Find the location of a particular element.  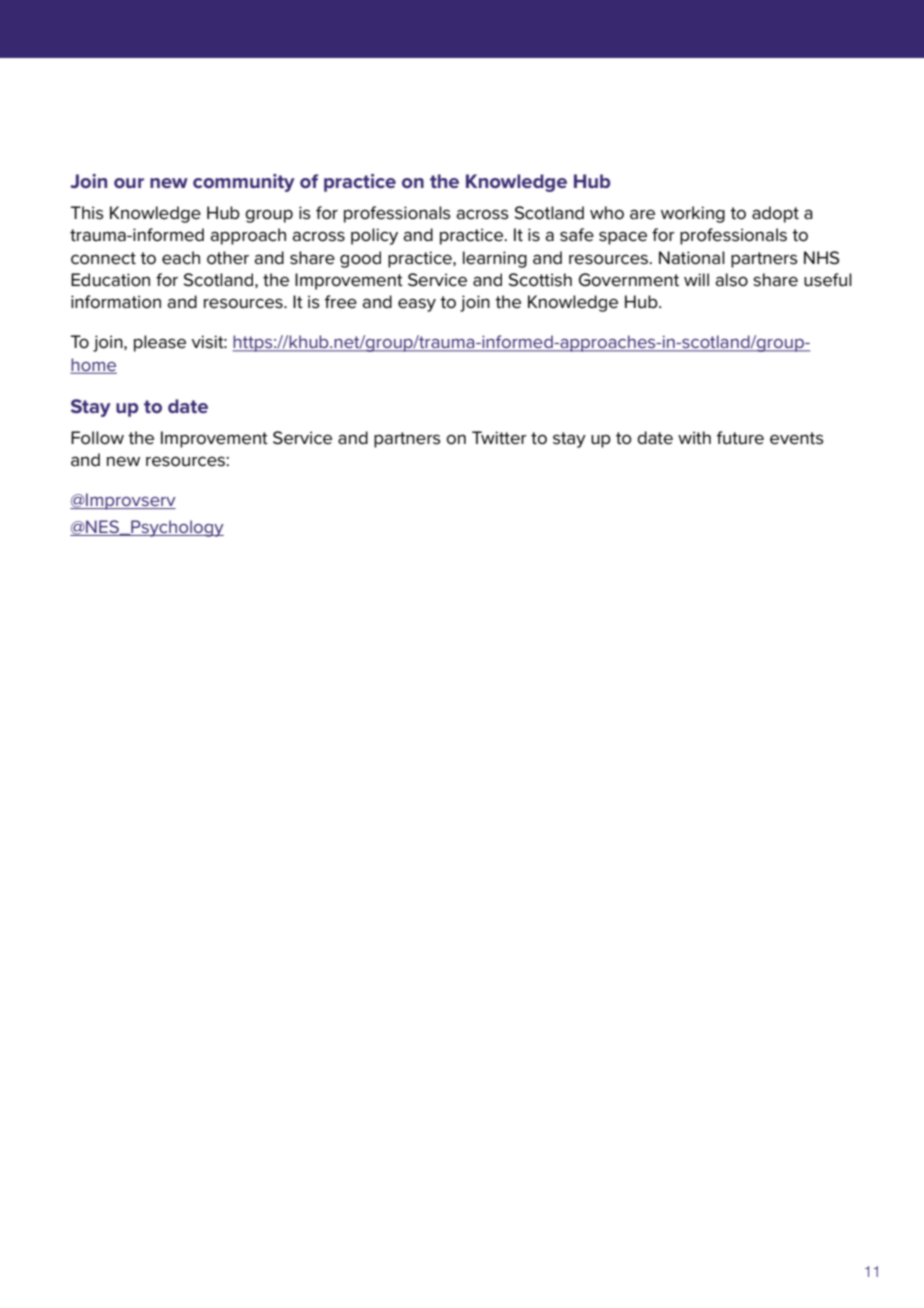

Follow is located at coordinates (97, 438).
